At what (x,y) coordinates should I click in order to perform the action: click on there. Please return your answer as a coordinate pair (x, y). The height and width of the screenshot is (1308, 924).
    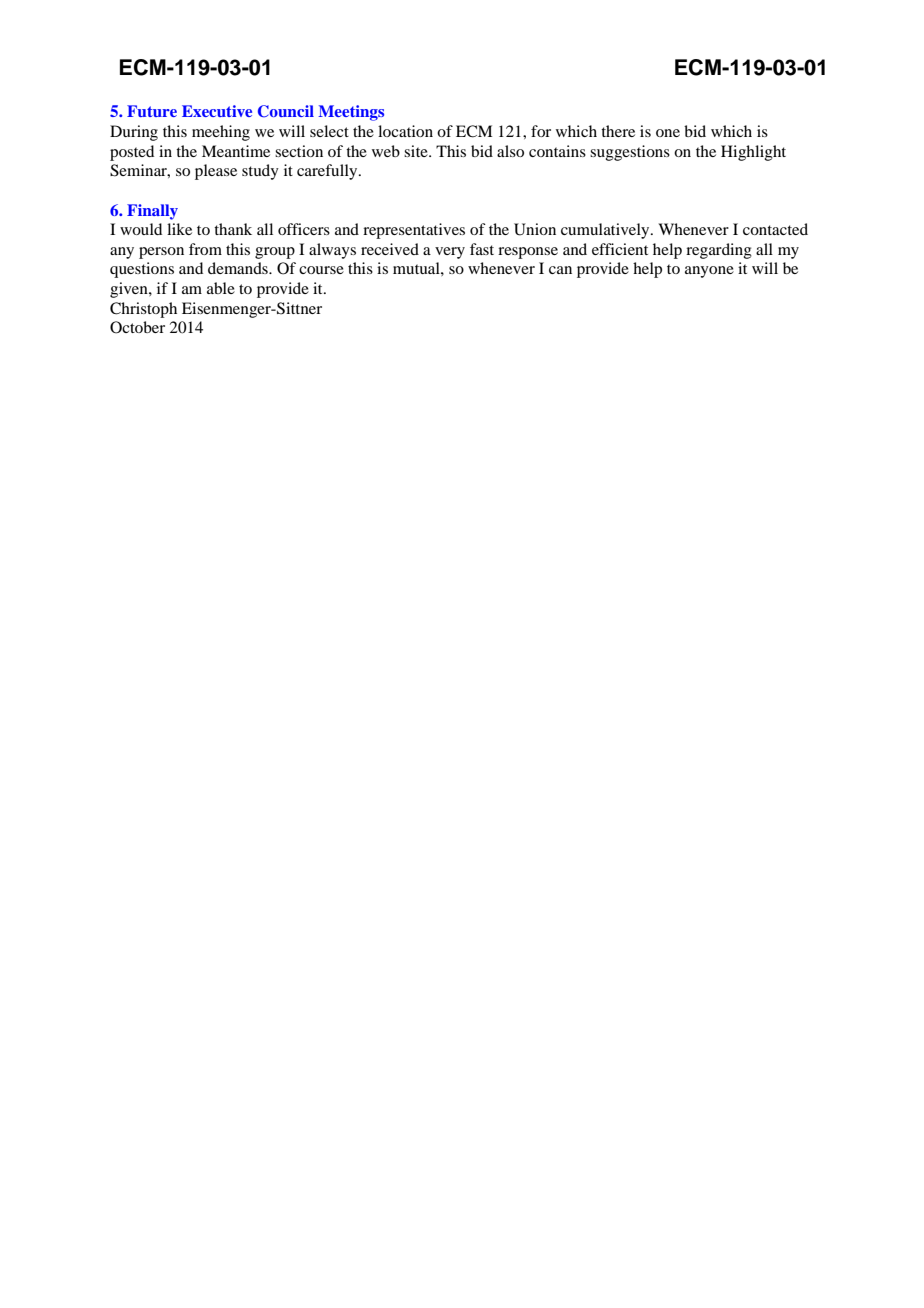
    Looking at the image, I should click on (618, 131).
